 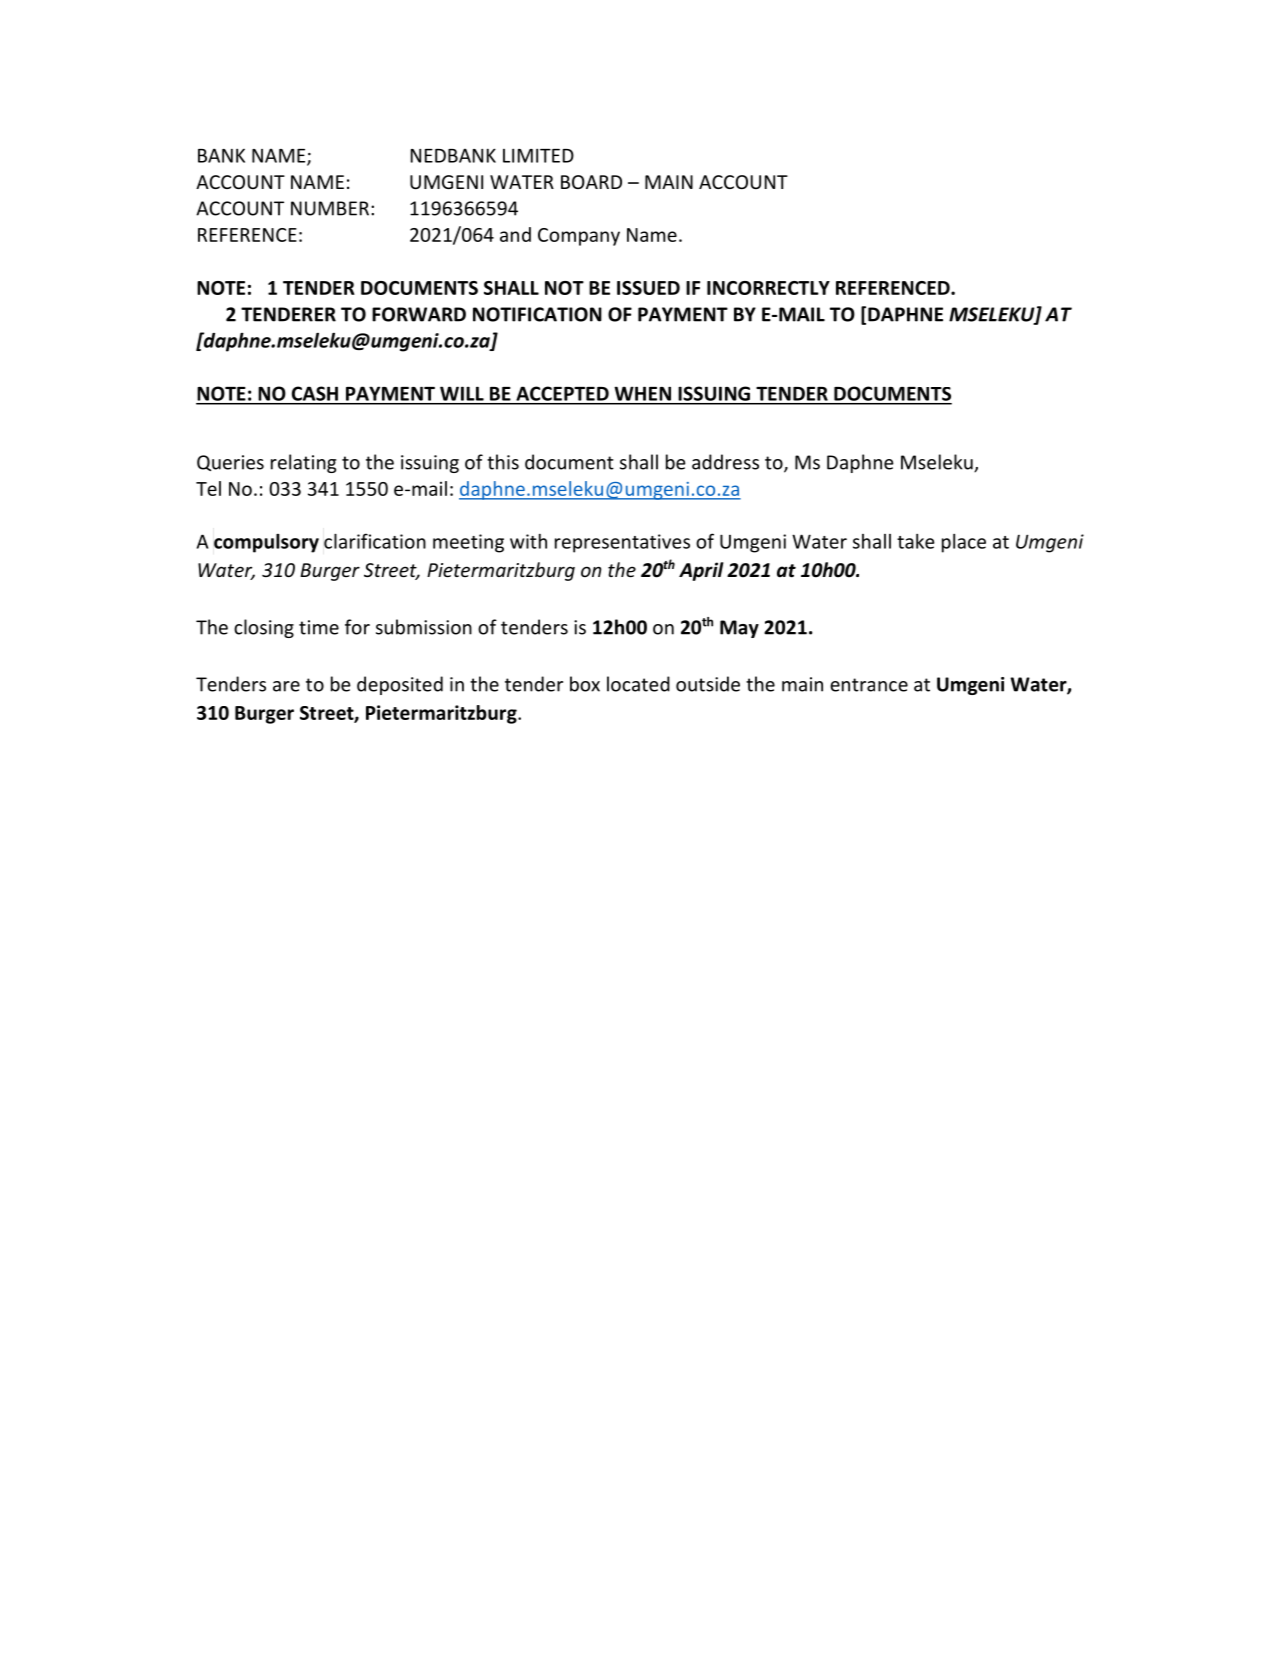 What do you see at coordinates (286, 686) in the page?
I see `are` at bounding box center [286, 686].
